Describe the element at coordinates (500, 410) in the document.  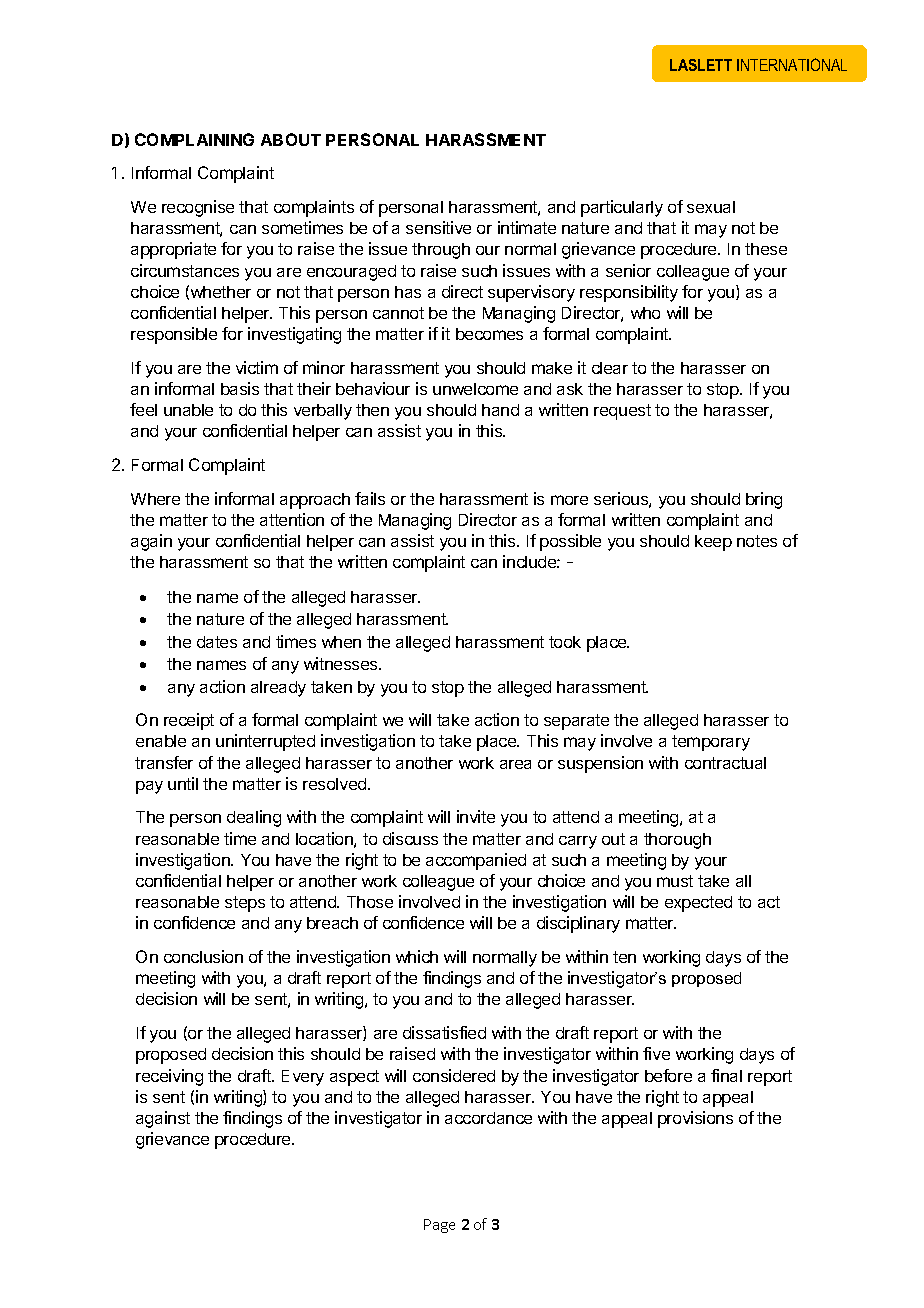
I see `hand` at that location.
